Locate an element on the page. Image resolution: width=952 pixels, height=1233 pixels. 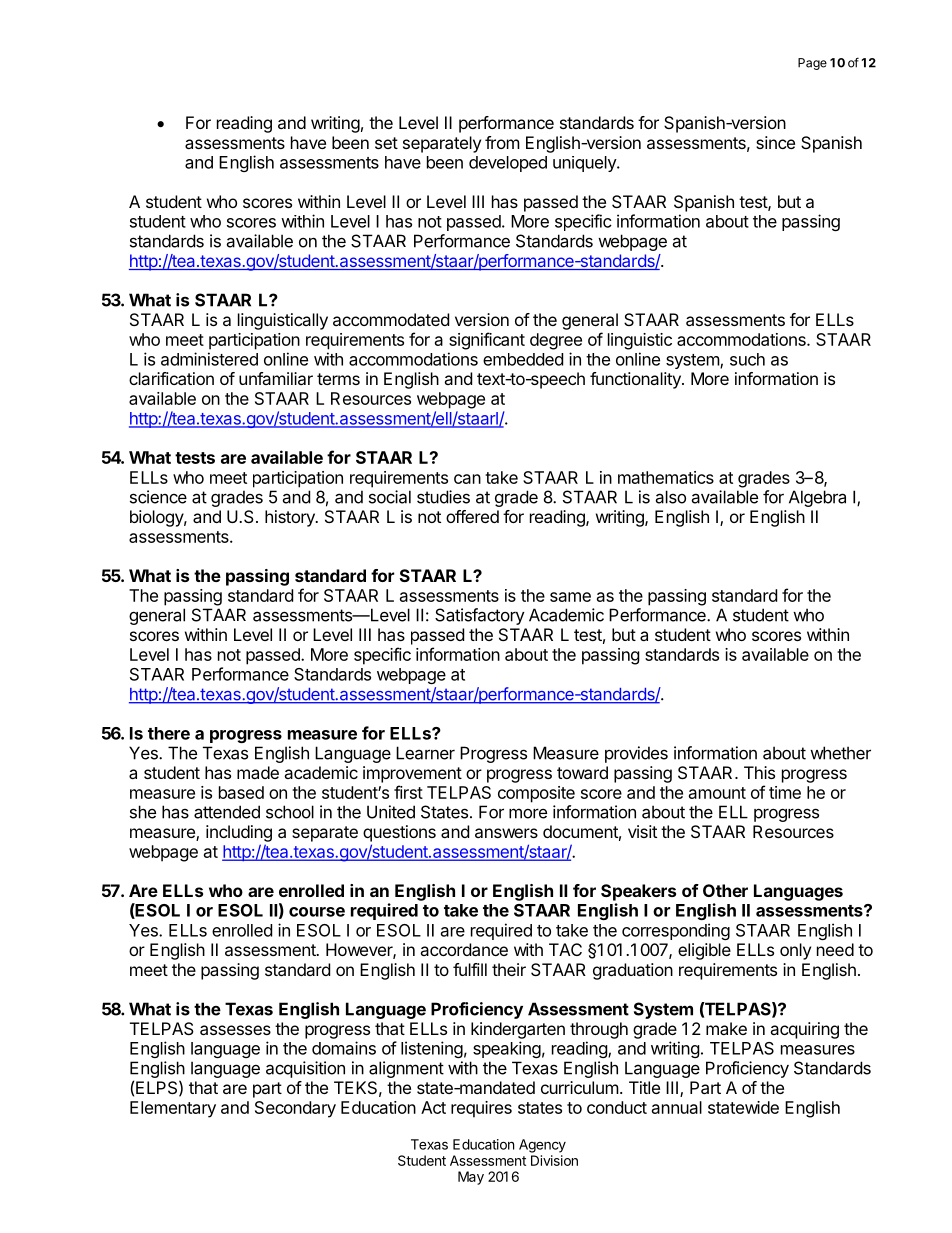
course is located at coordinates (317, 912).
